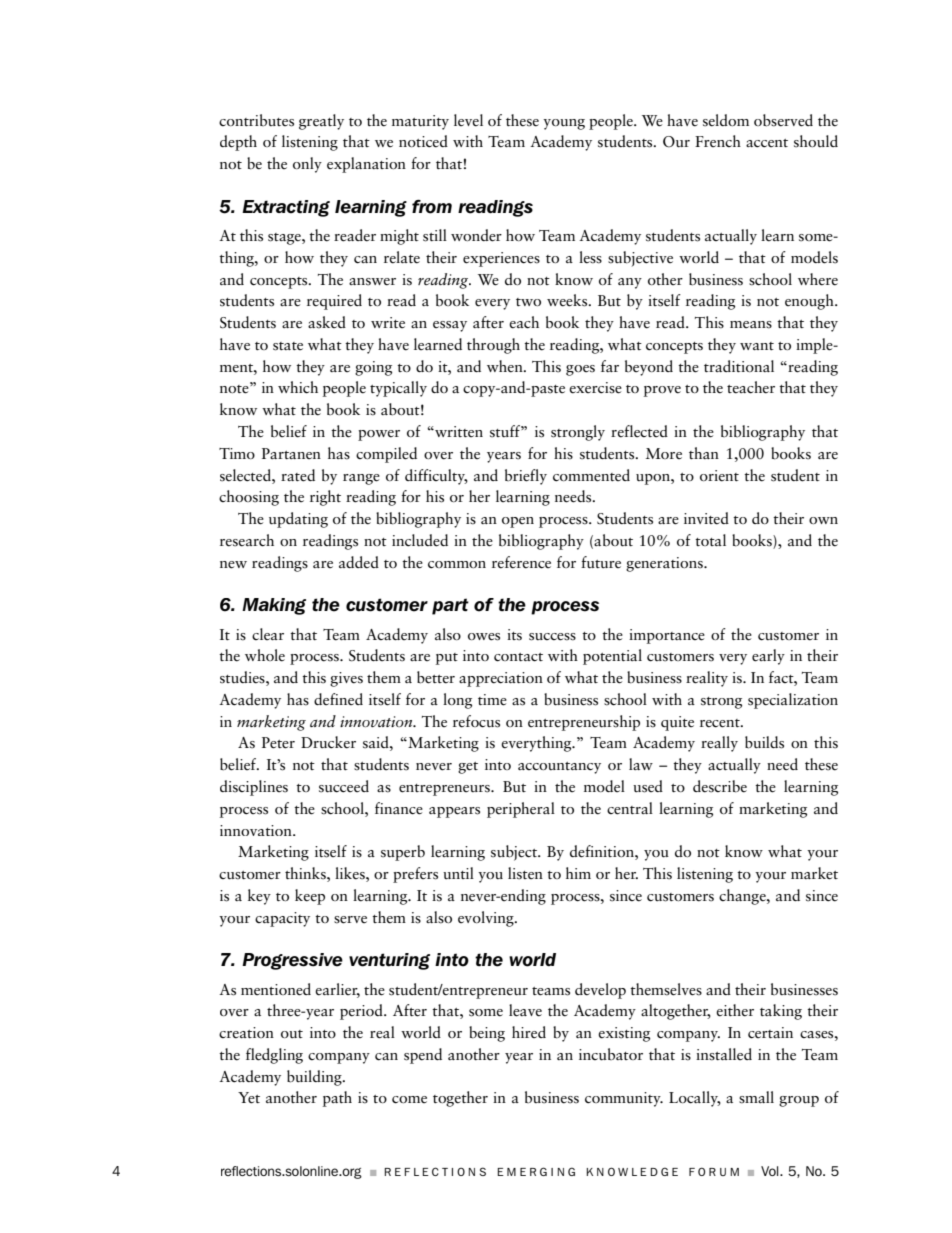 Image resolution: width=952 pixels, height=1233 pixels. What do you see at coordinates (552, 637) in the screenshot?
I see `success` at bounding box center [552, 637].
